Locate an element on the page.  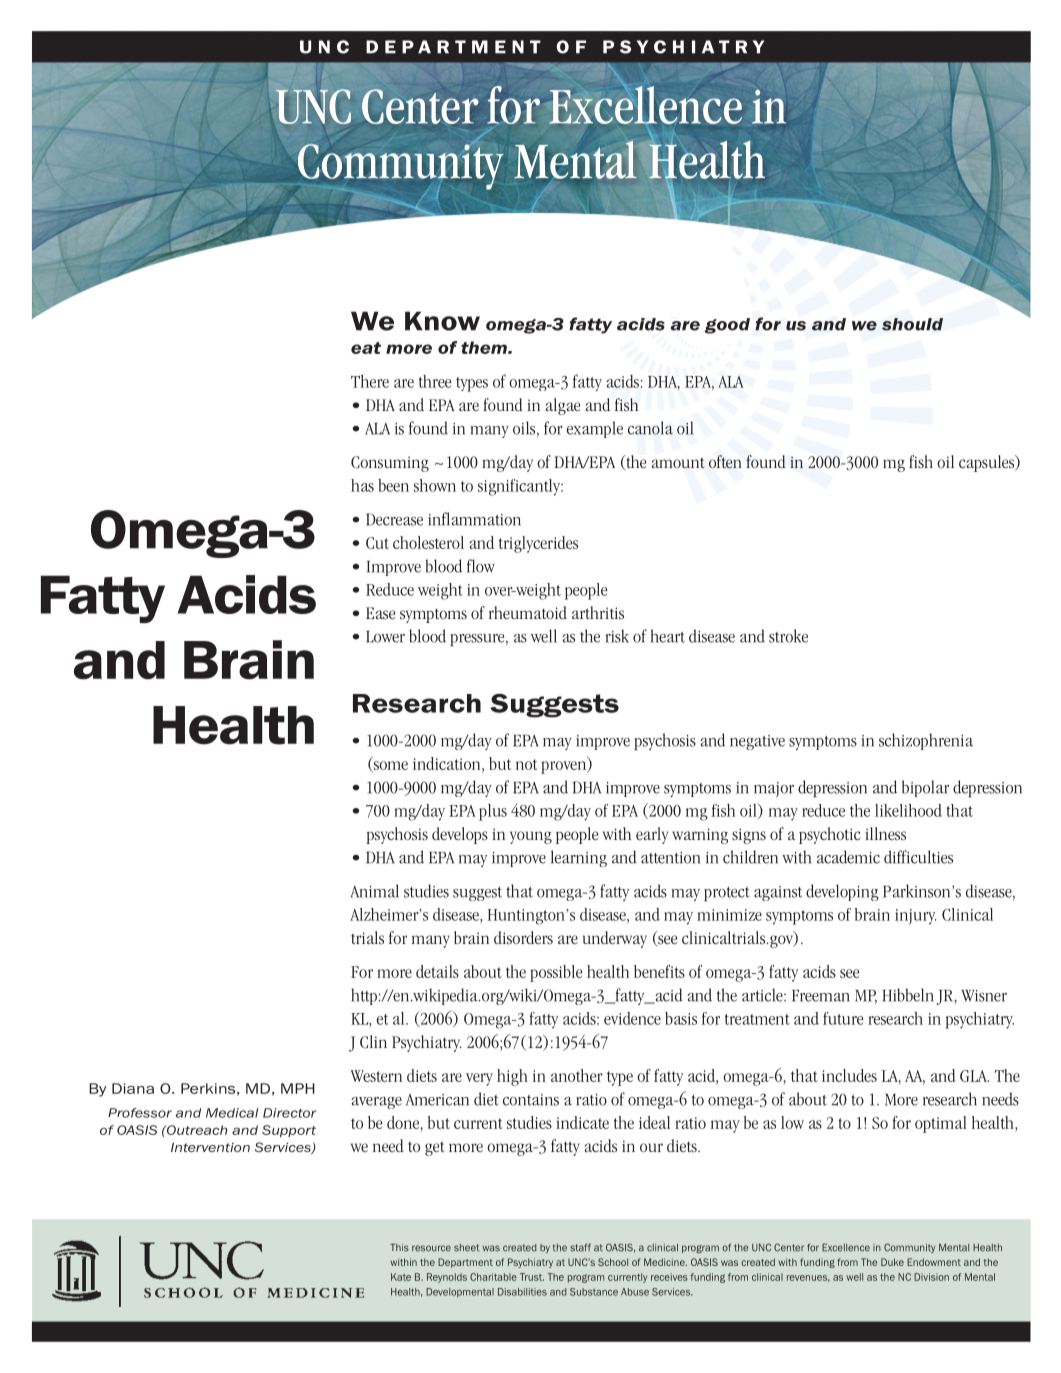
algae is located at coordinates (562, 406).
